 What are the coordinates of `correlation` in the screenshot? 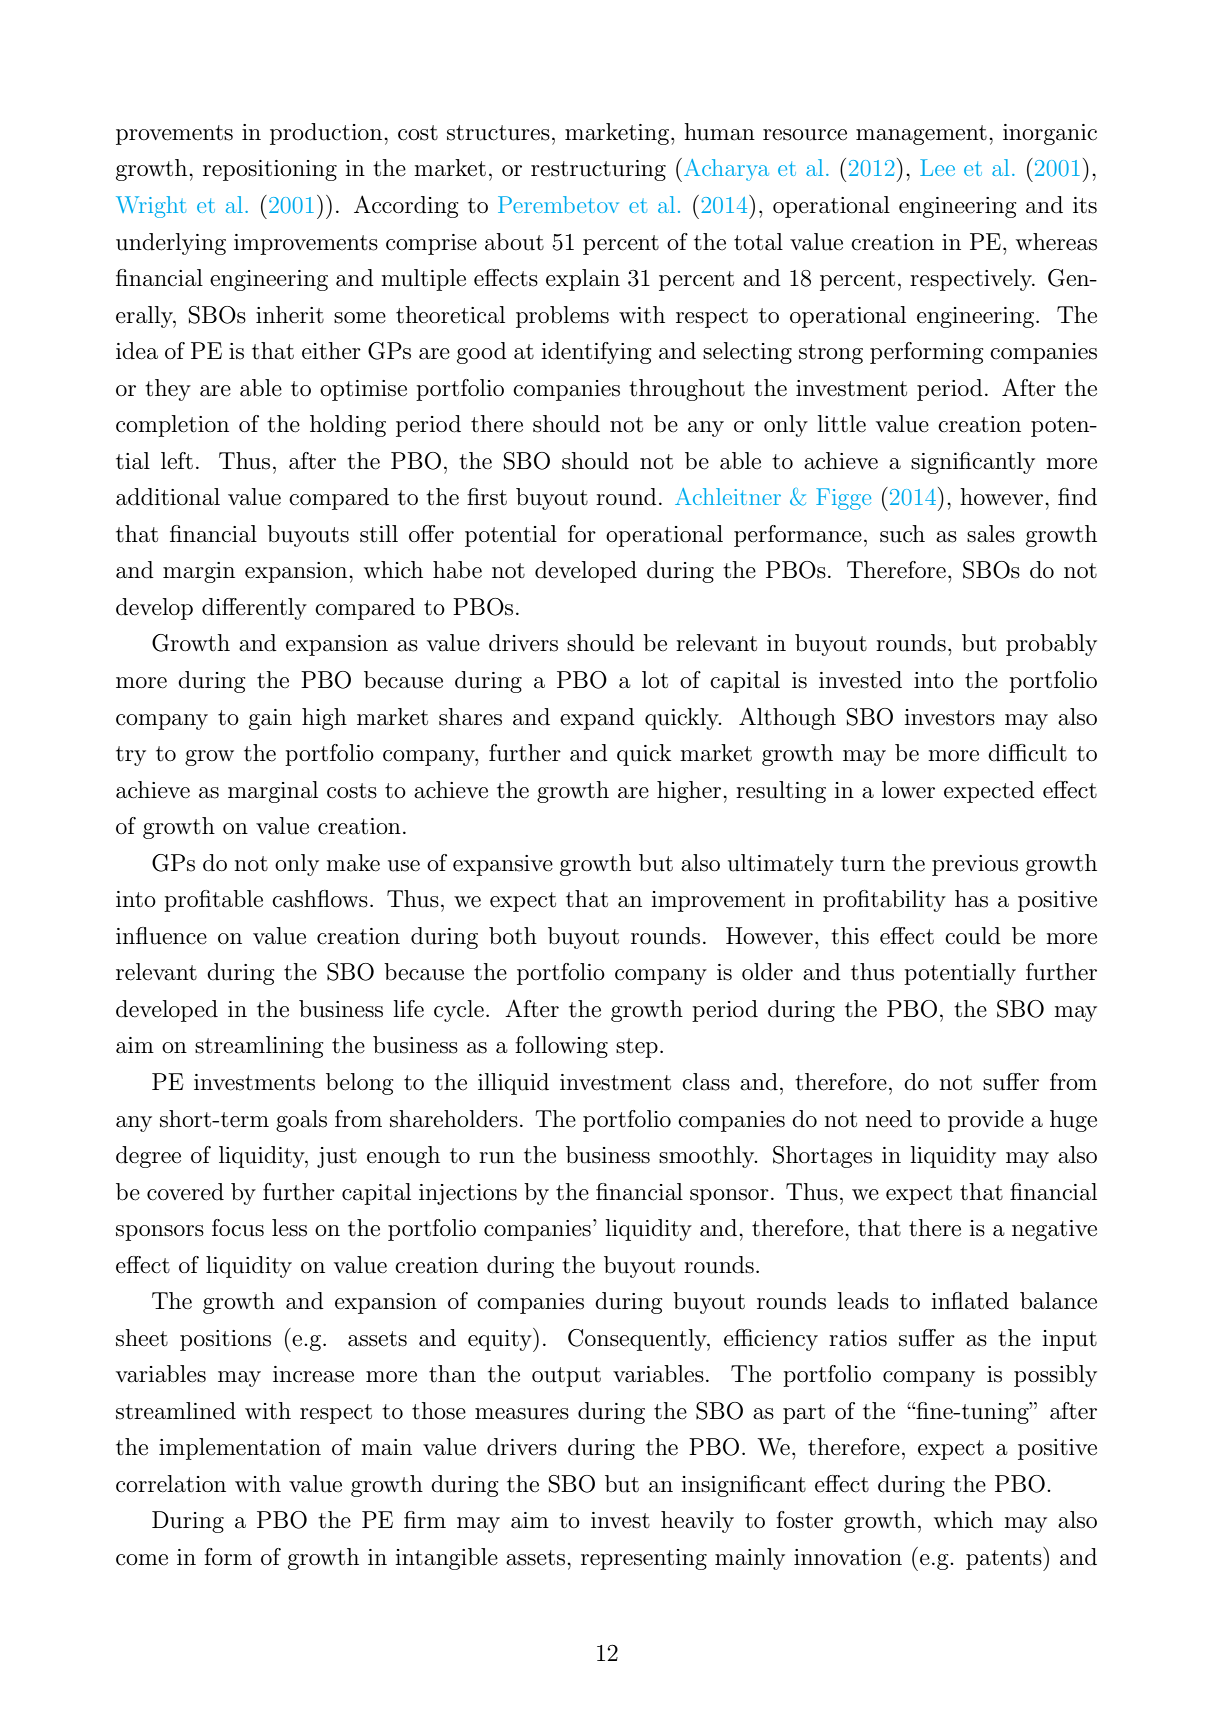 It's located at (171, 1484).
